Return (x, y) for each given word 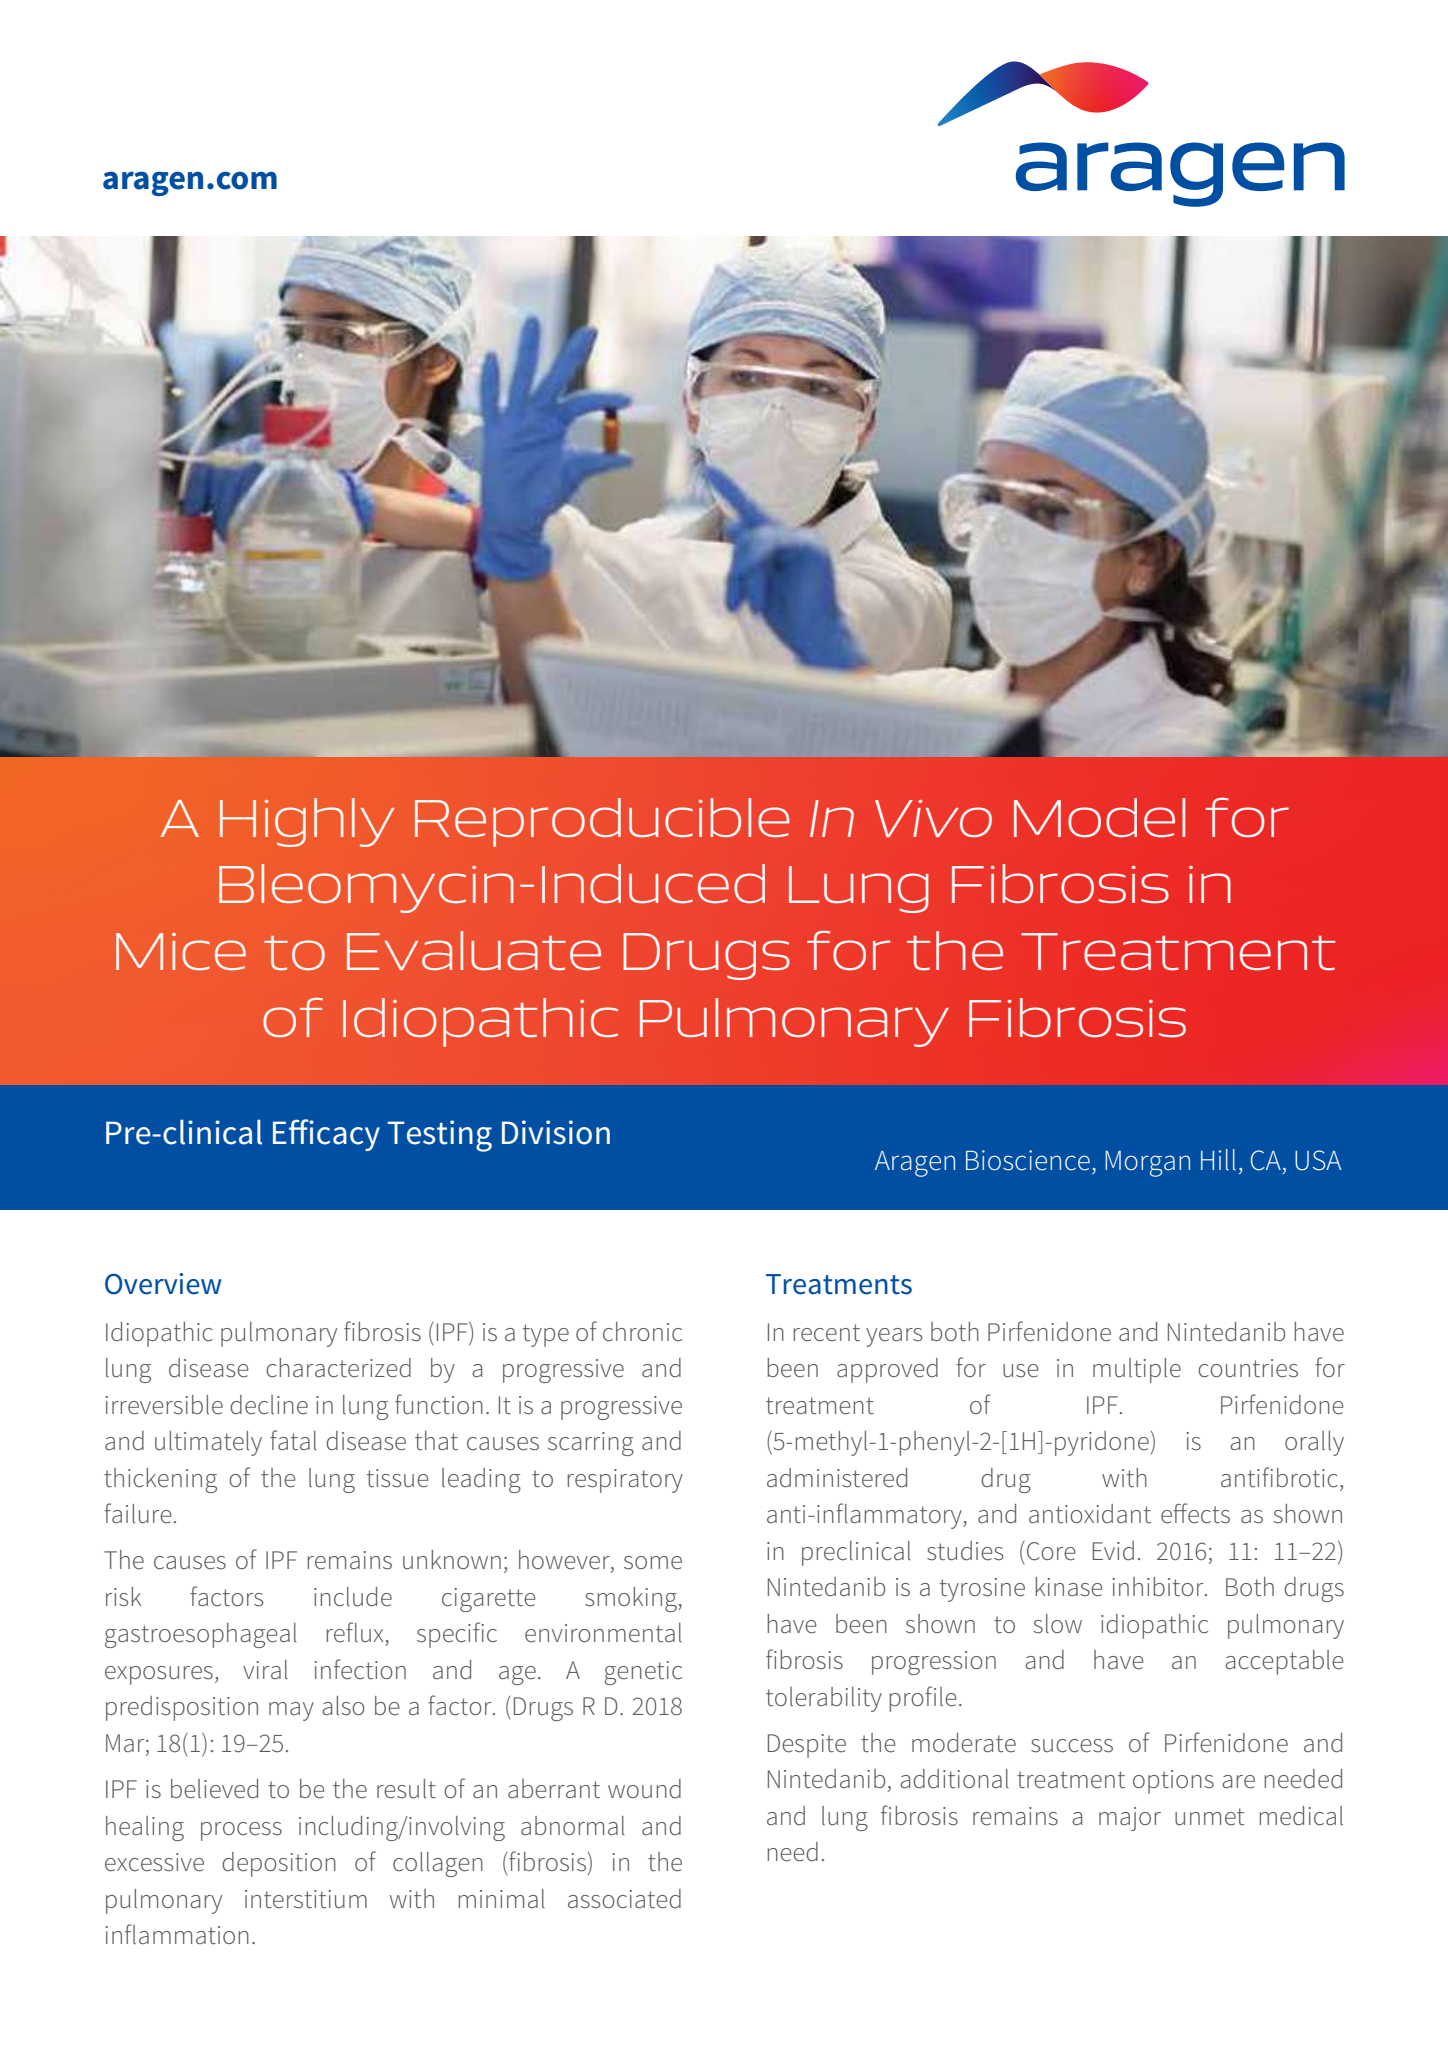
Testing (440, 1136)
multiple (1137, 1370)
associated (624, 1899)
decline (269, 1405)
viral (265, 1669)
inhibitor (1159, 1587)
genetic (643, 1673)
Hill (1218, 1160)
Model (1099, 818)
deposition (279, 1864)
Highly (307, 822)
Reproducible (602, 822)
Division (556, 1132)
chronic (642, 1332)
